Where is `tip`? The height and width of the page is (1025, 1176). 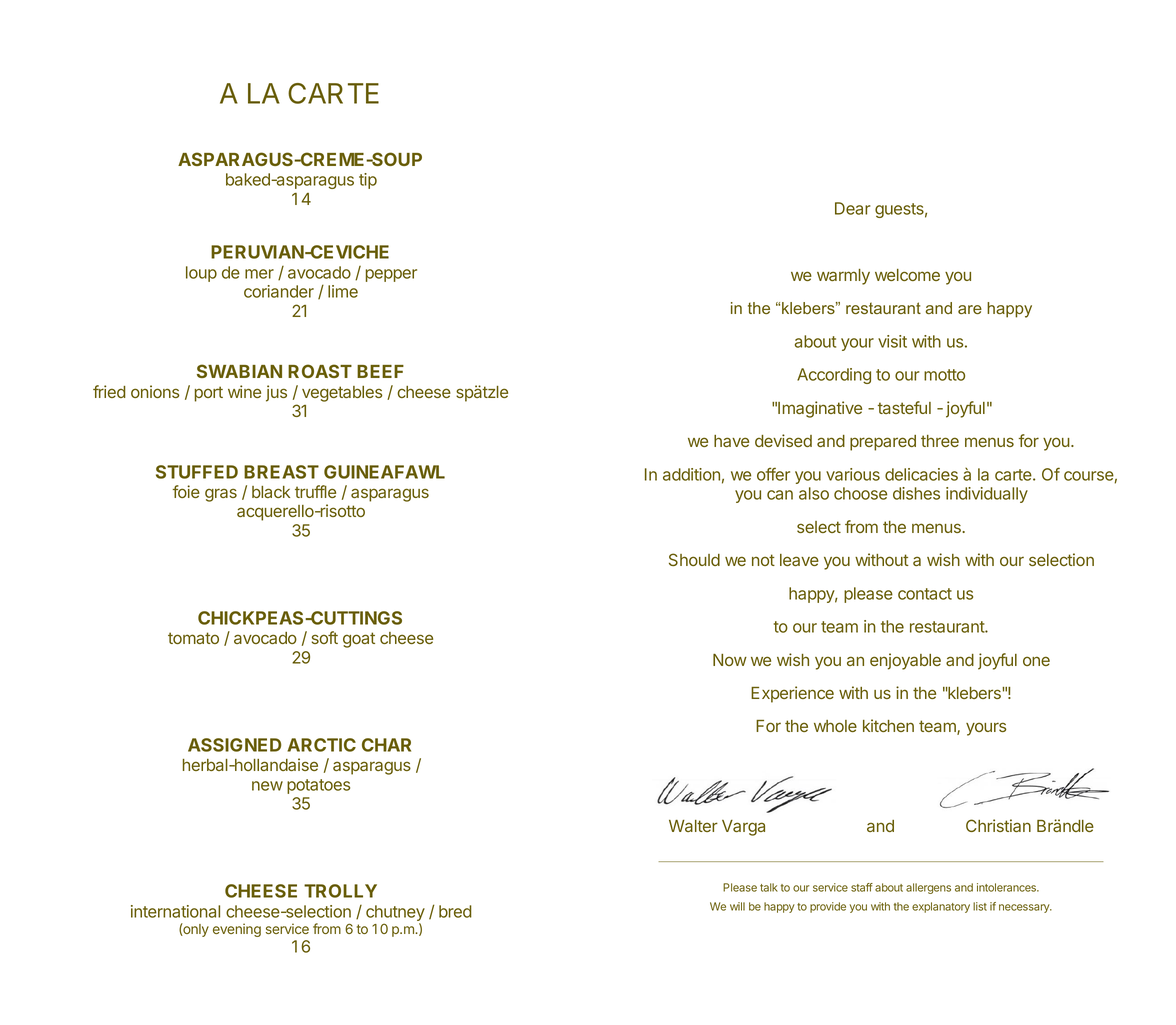 tip is located at coordinates (368, 181).
